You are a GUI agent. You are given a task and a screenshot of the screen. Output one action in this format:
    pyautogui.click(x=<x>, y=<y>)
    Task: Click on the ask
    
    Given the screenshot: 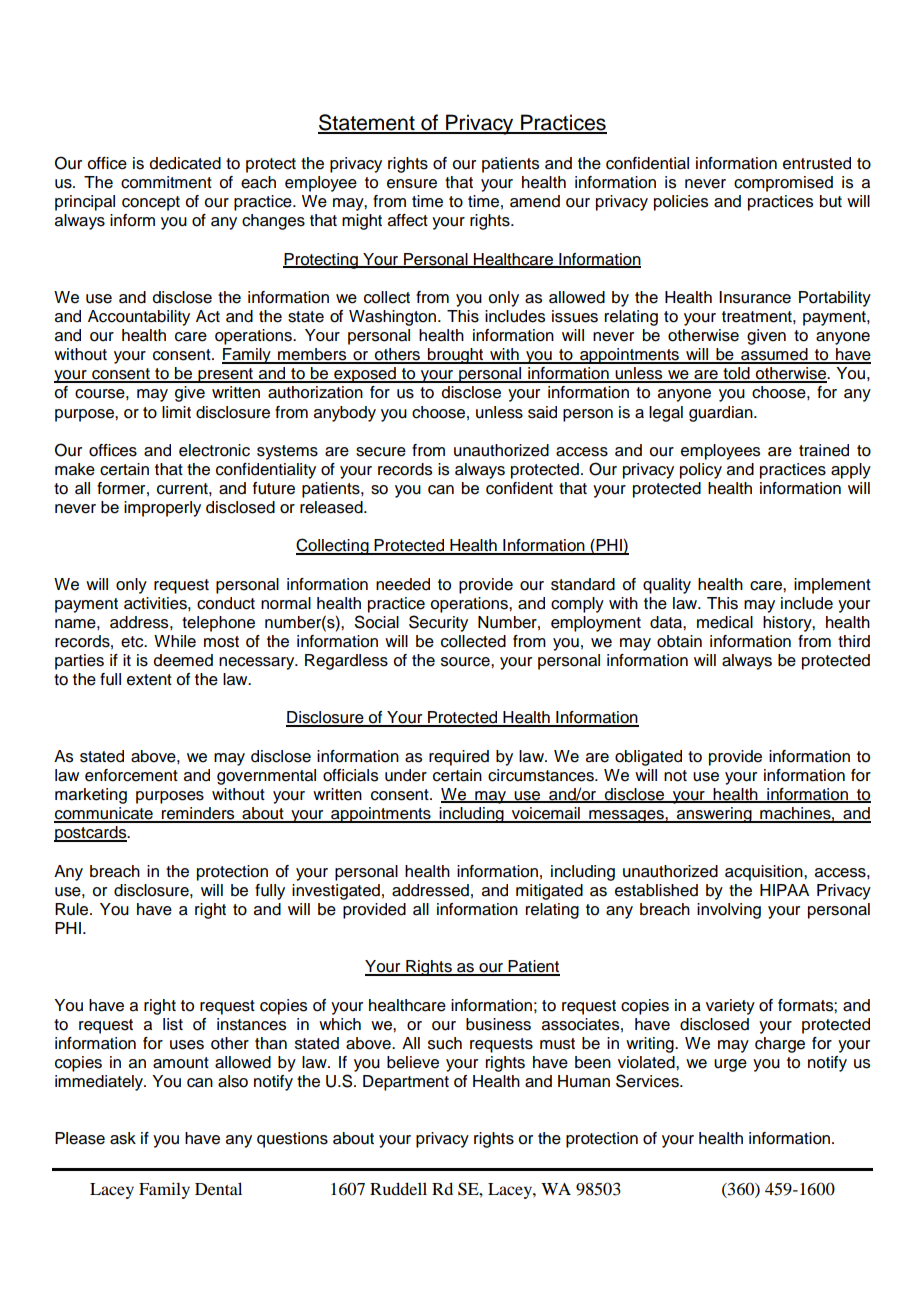 What is the action you would take?
    pyautogui.click(x=123, y=1138)
